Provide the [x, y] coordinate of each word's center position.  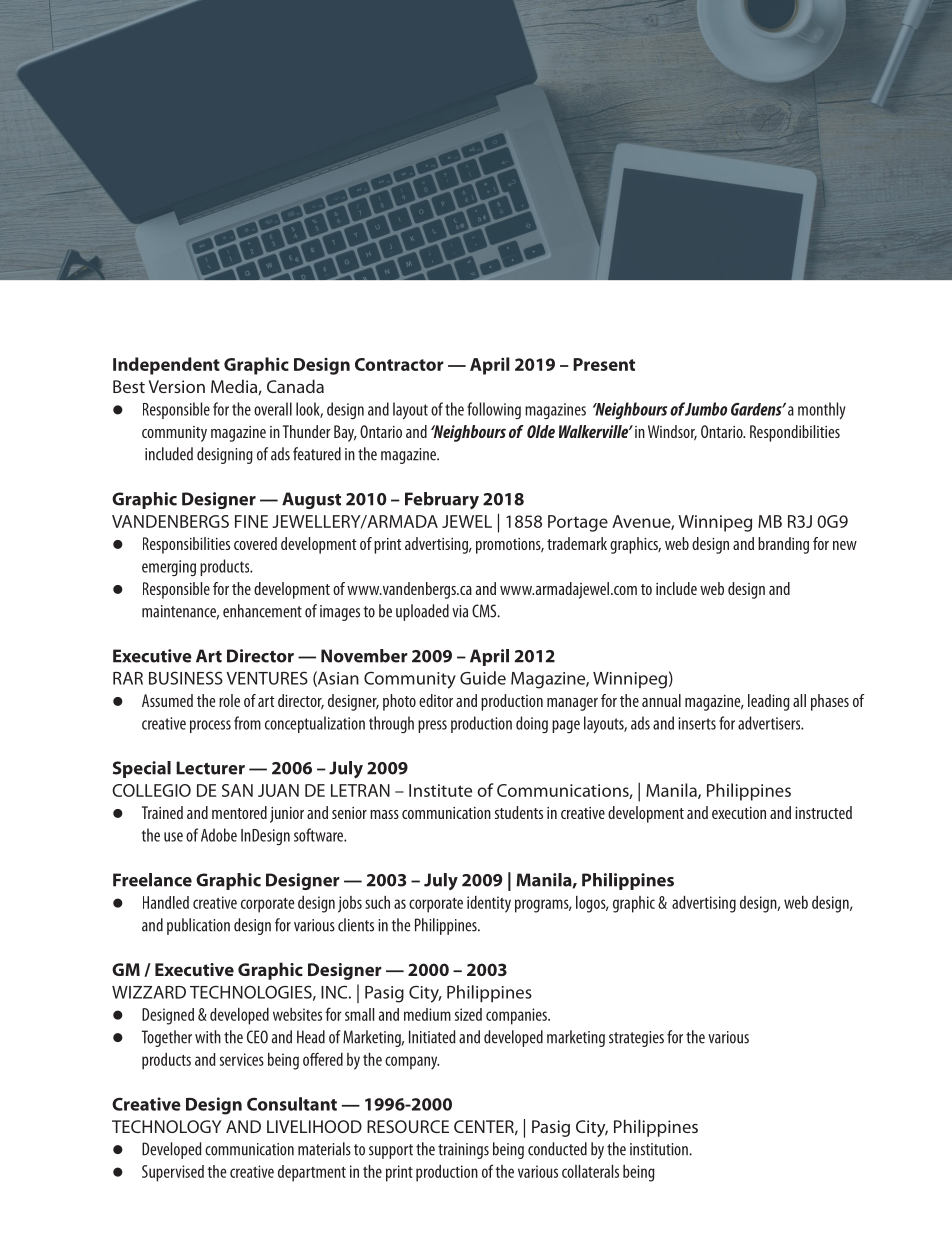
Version [177, 386]
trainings [463, 1151]
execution [739, 813]
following [494, 410]
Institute [440, 790]
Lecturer [210, 768]
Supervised [173, 1173]
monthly [822, 410]
